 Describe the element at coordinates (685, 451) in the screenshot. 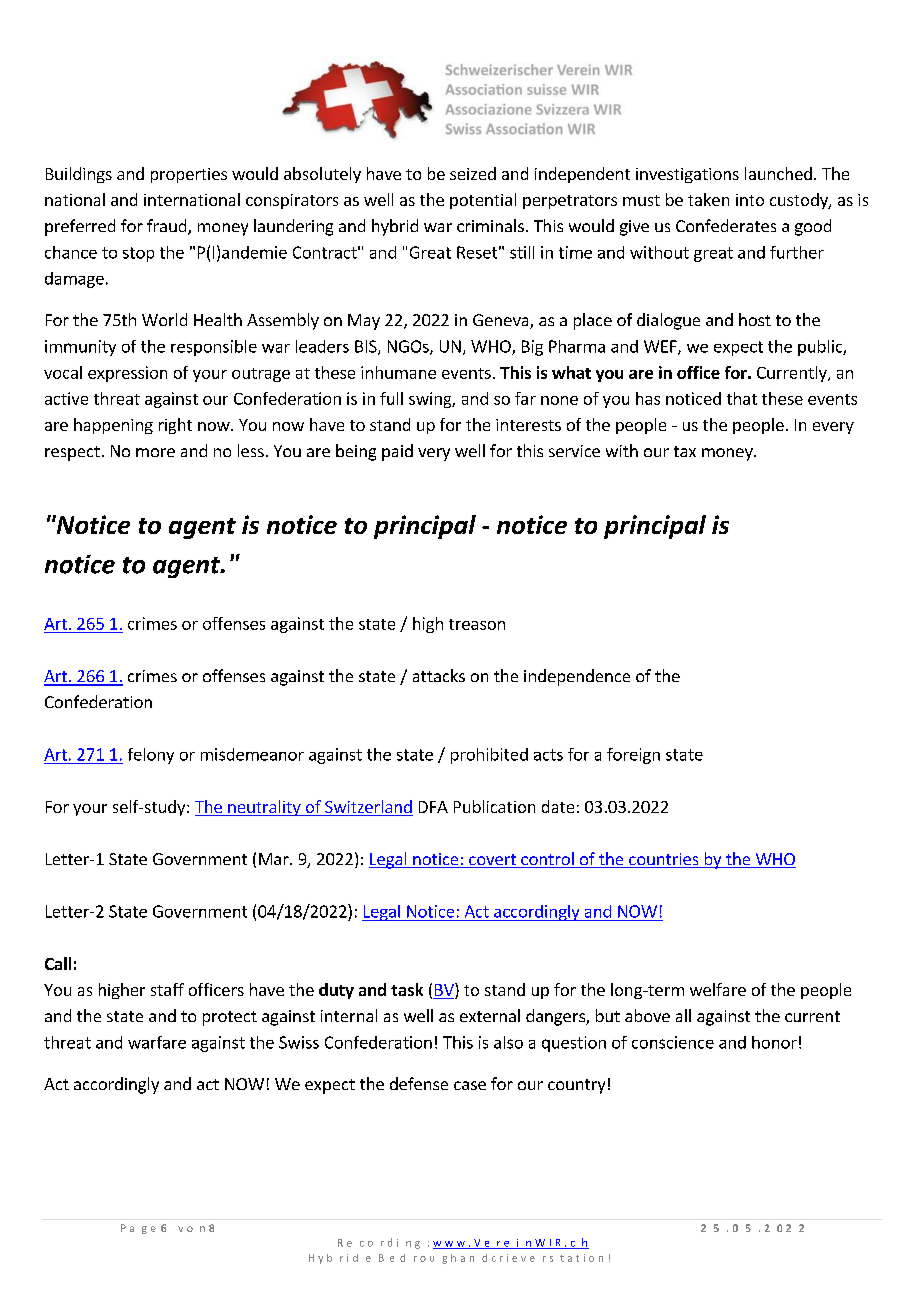

I see `tax` at that location.
